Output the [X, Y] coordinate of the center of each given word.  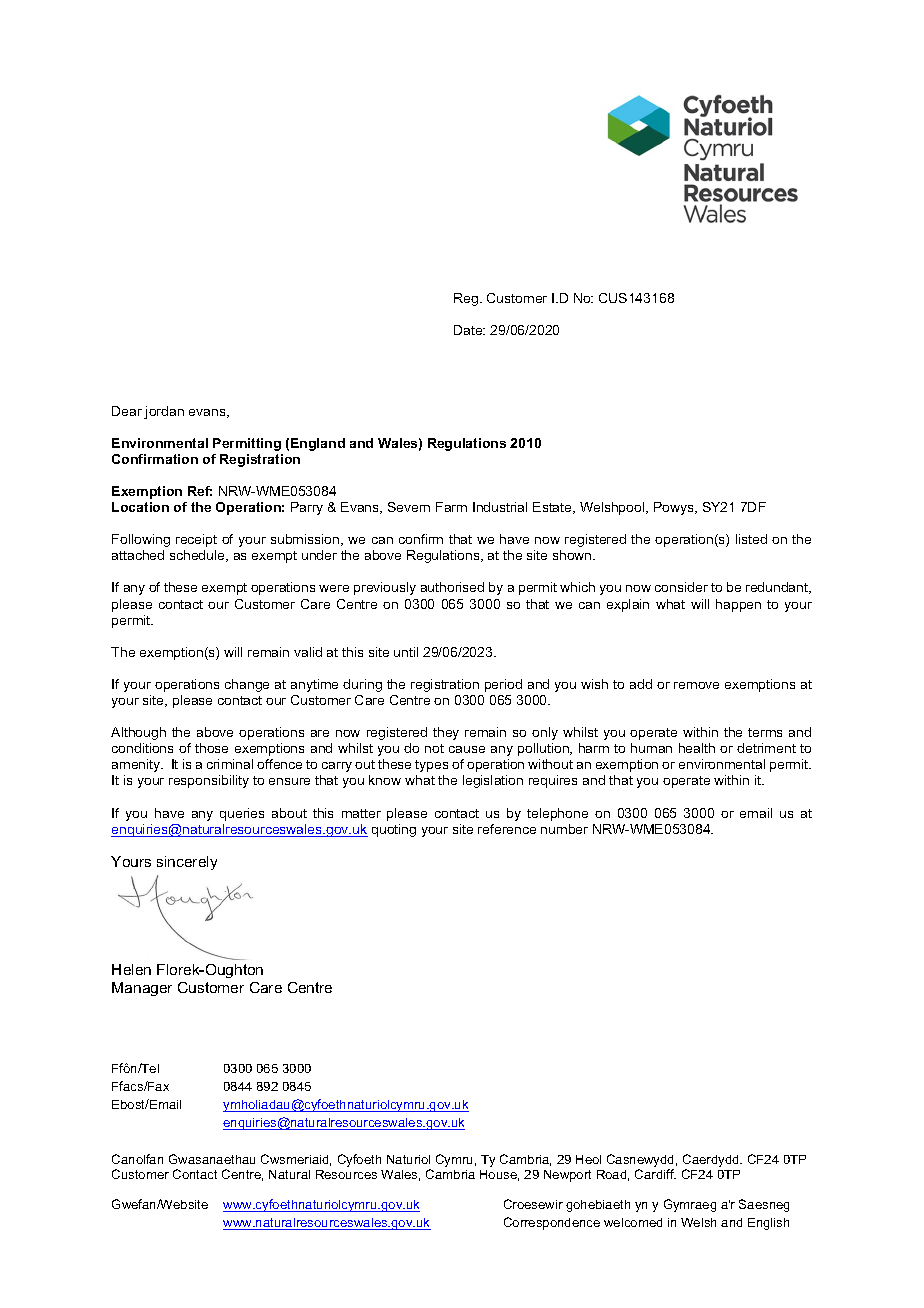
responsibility [209, 781]
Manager [142, 989]
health [697, 748]
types [431, 766]
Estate [553, 508]
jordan [164, 412]
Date [469, 330]
